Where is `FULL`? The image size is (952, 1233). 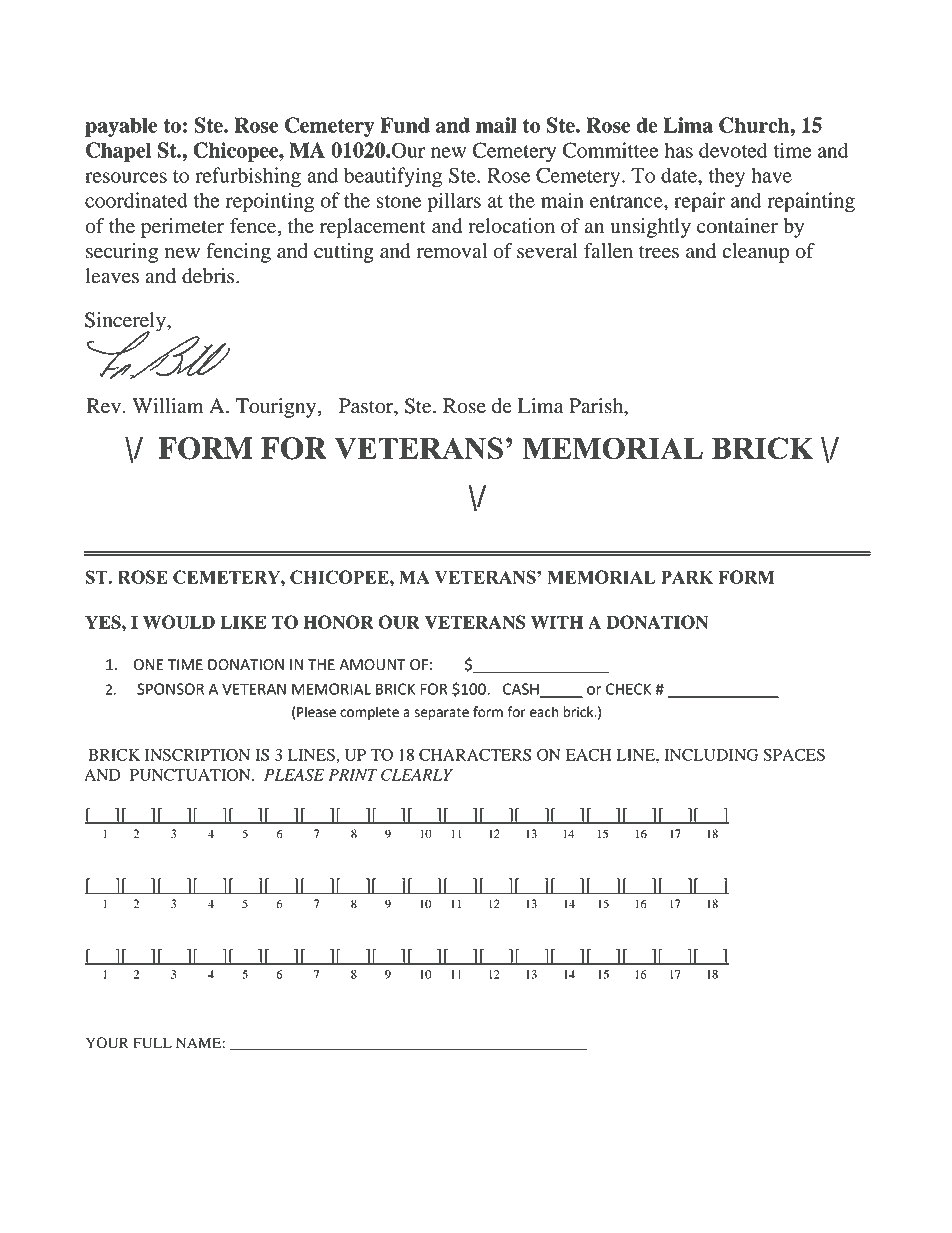 FULL is located at coordinates (152, 1043).
